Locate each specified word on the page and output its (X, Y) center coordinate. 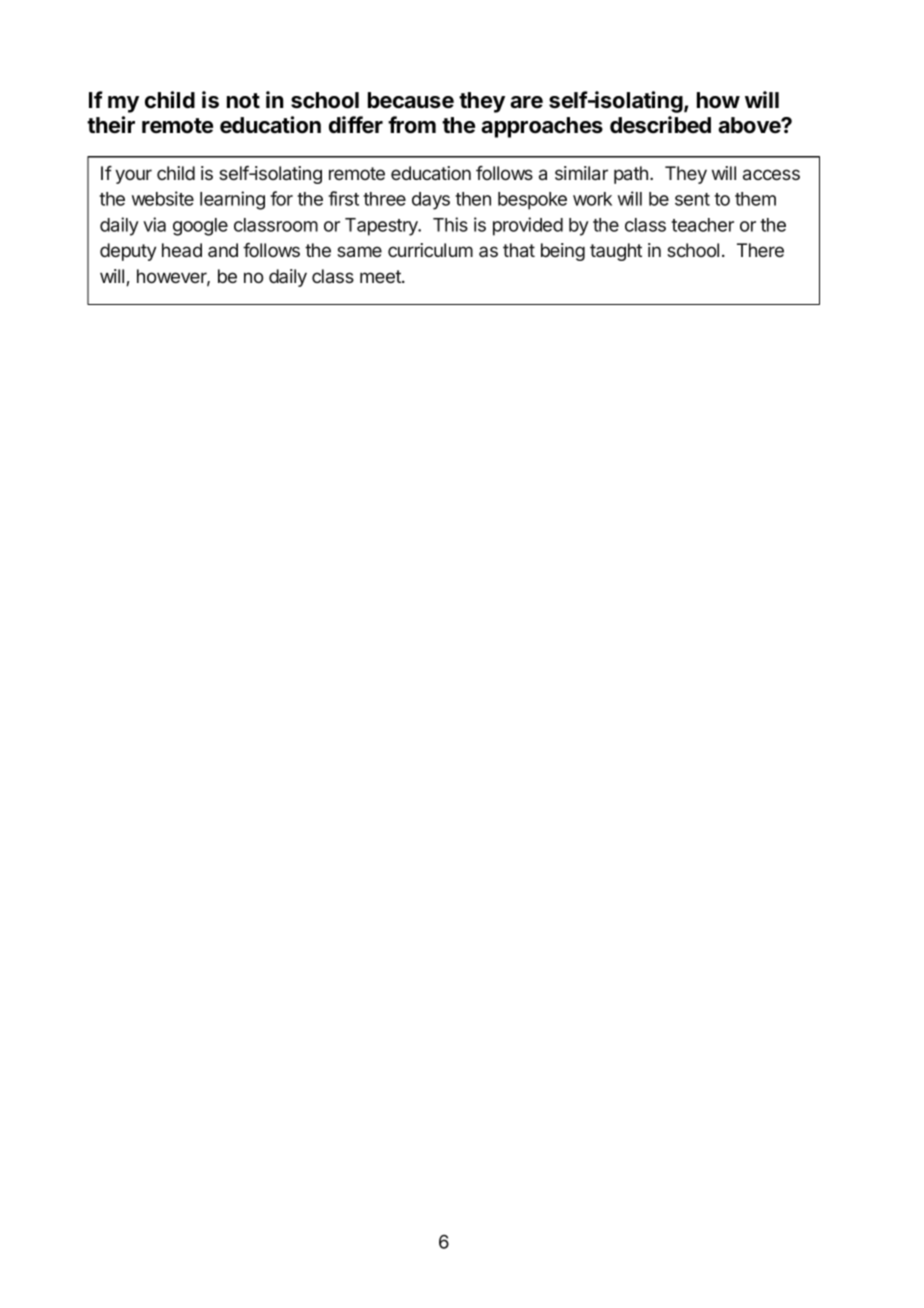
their (111, 125)
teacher (702, 225)
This (450, 224)
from (412, 125)
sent (692, 199)
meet (381, 276)
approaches (542, 127)
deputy (128, 252)
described (660, 125)
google (200, 227)
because (411, 100)
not (243, 101)
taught (616, 252)
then (473, 199)
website (163, 198)
